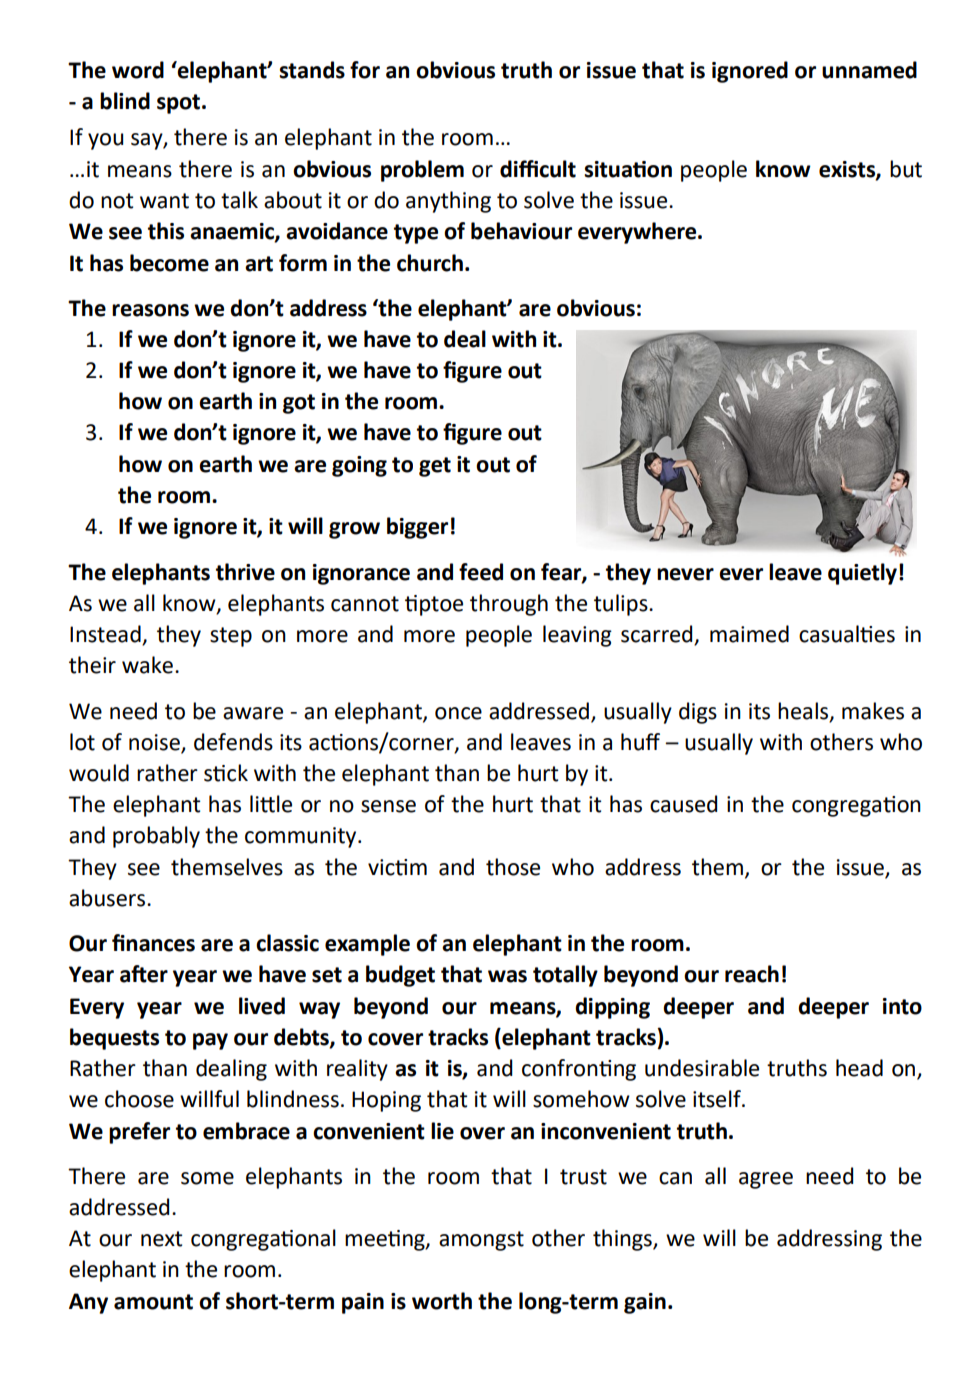 The width and height of the screenshot is (978, 1382). What do you see at coordinates (538, 169) in the screenshot?
I see `difficult` at bounding box center [538, 169].
